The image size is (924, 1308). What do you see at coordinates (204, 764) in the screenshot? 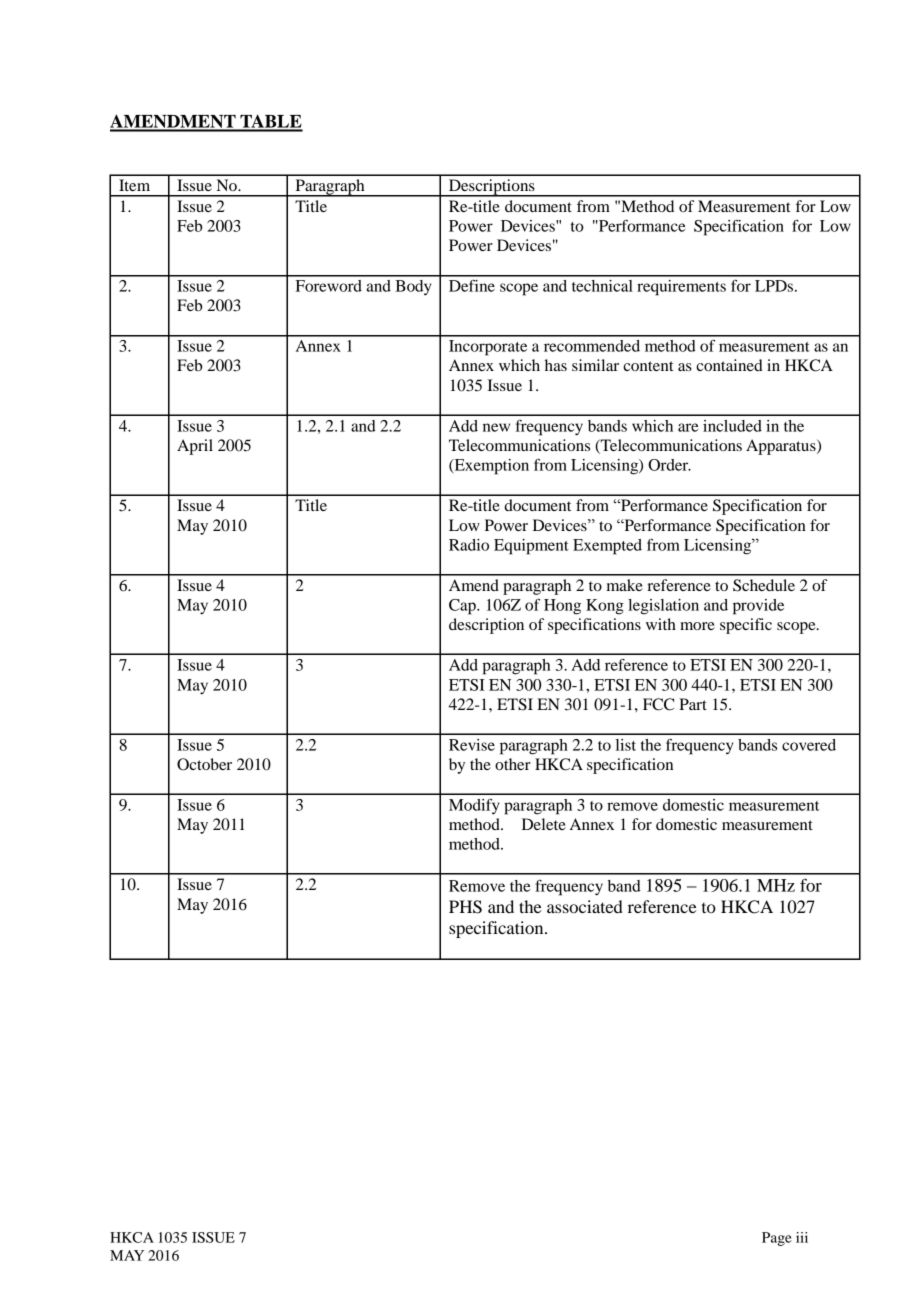
I see `October` at bounding box center [204, 764].
